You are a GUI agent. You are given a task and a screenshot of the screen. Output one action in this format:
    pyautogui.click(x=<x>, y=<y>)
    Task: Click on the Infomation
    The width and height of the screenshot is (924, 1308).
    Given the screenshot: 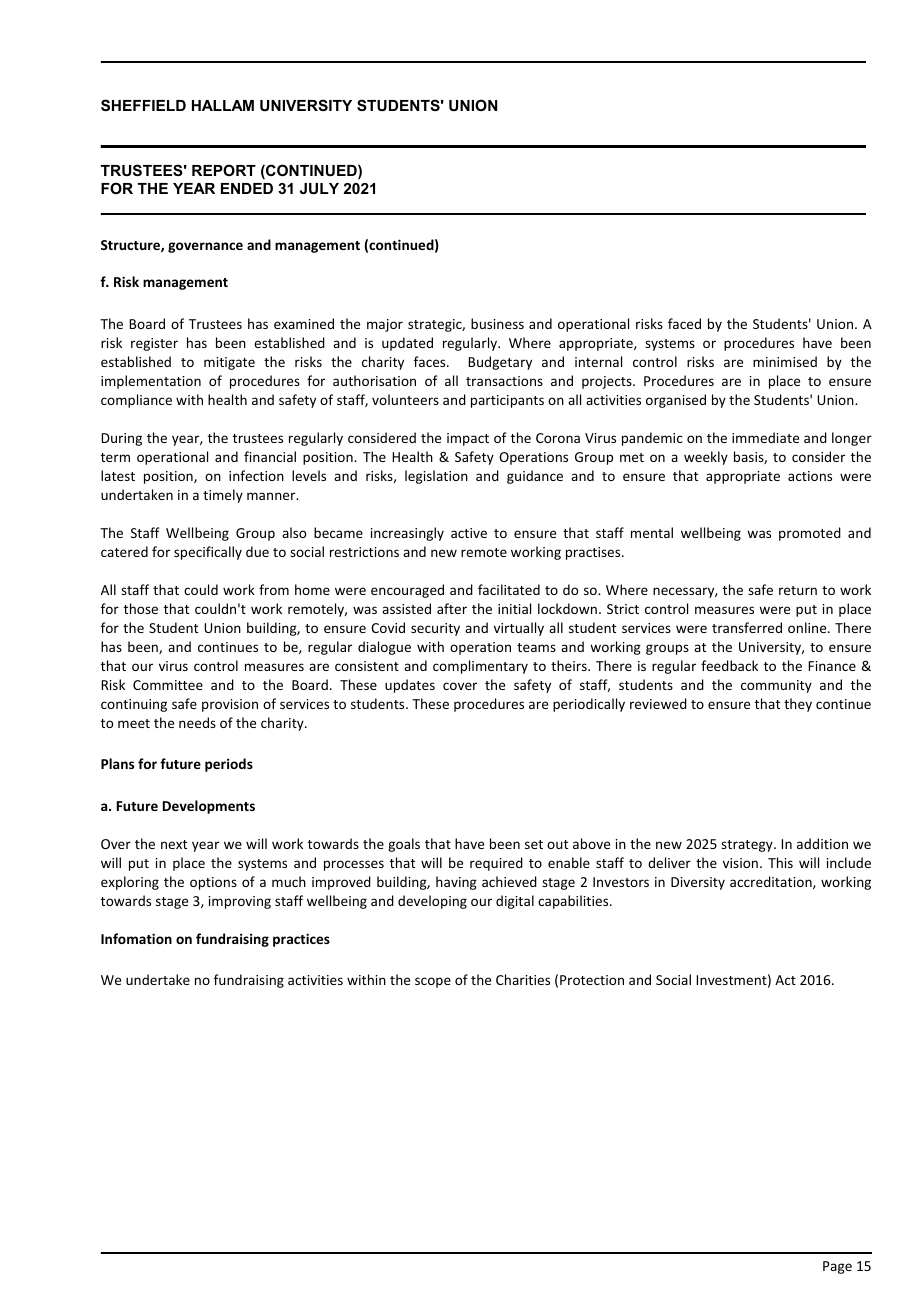 What is the action you would take?
    pyautogui.click(x=136, y=938)
